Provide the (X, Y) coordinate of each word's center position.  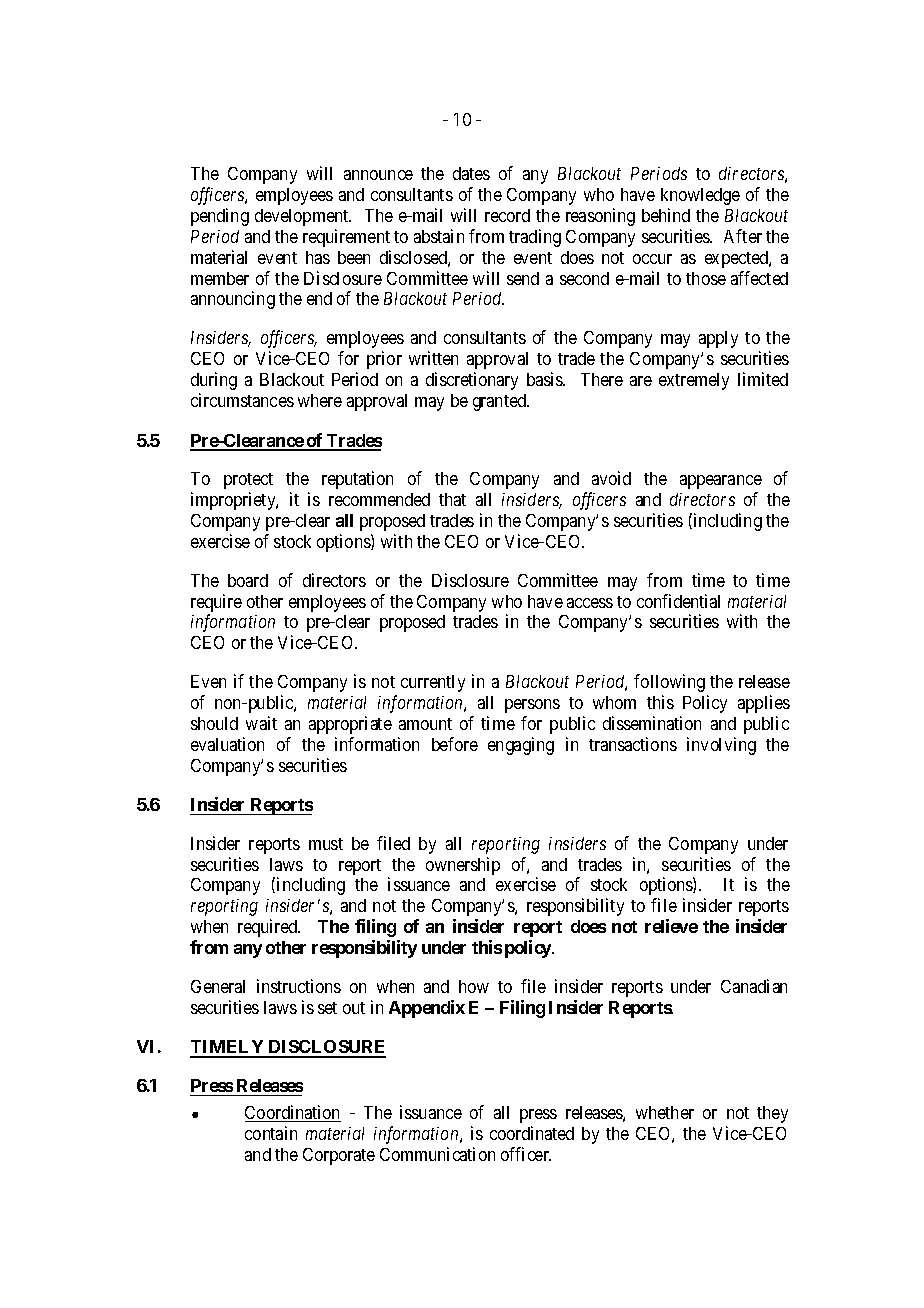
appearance (721, 482)
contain (271, 1133)
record (507, 215)
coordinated (532, 1133)
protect (248, 481)
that (452, 499)
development (303, 217)
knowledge (700, 196)
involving (721, 746)
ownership (463, 866)
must (326, 844)
